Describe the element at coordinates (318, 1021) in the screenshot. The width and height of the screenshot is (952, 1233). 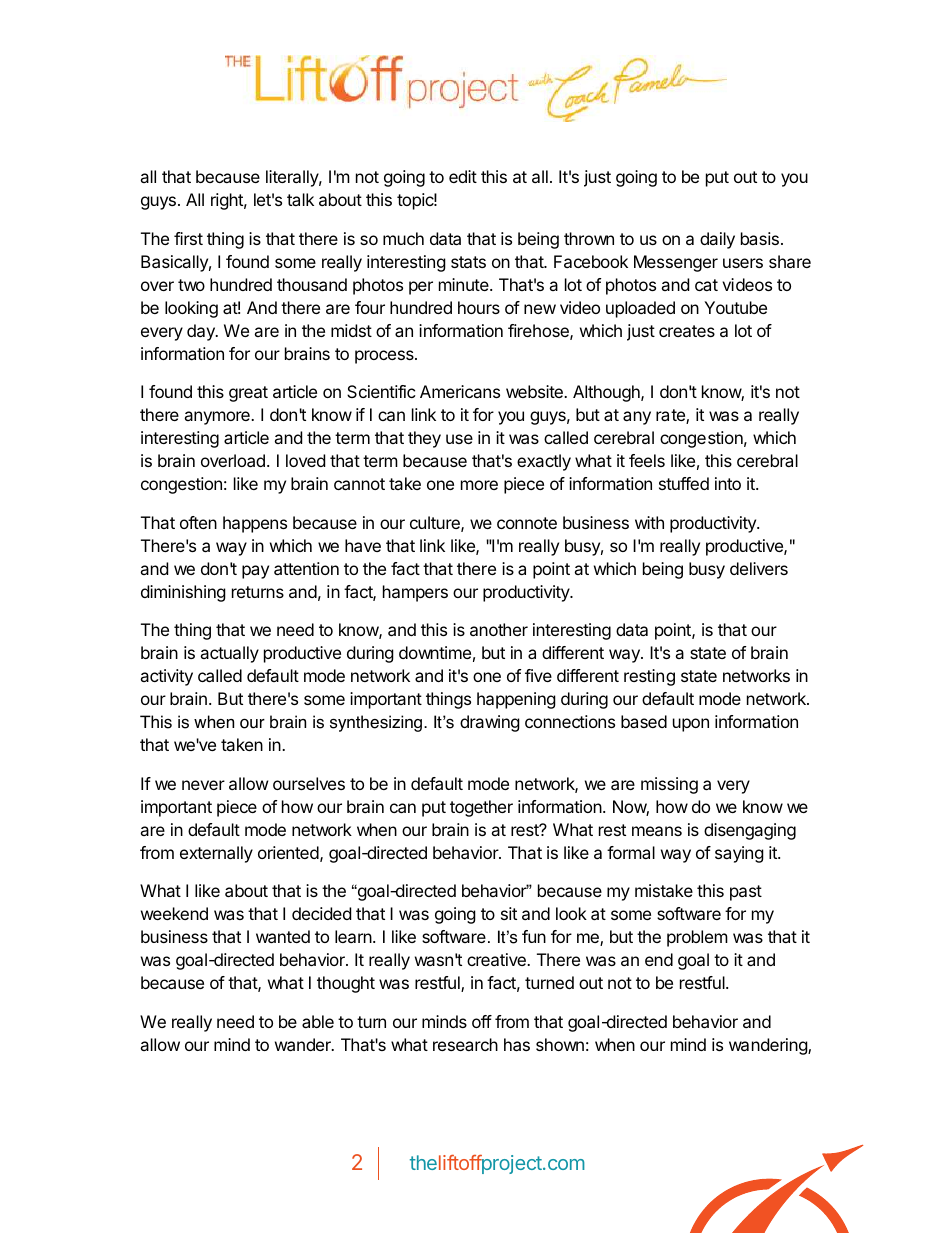
I see `able` at that location.
